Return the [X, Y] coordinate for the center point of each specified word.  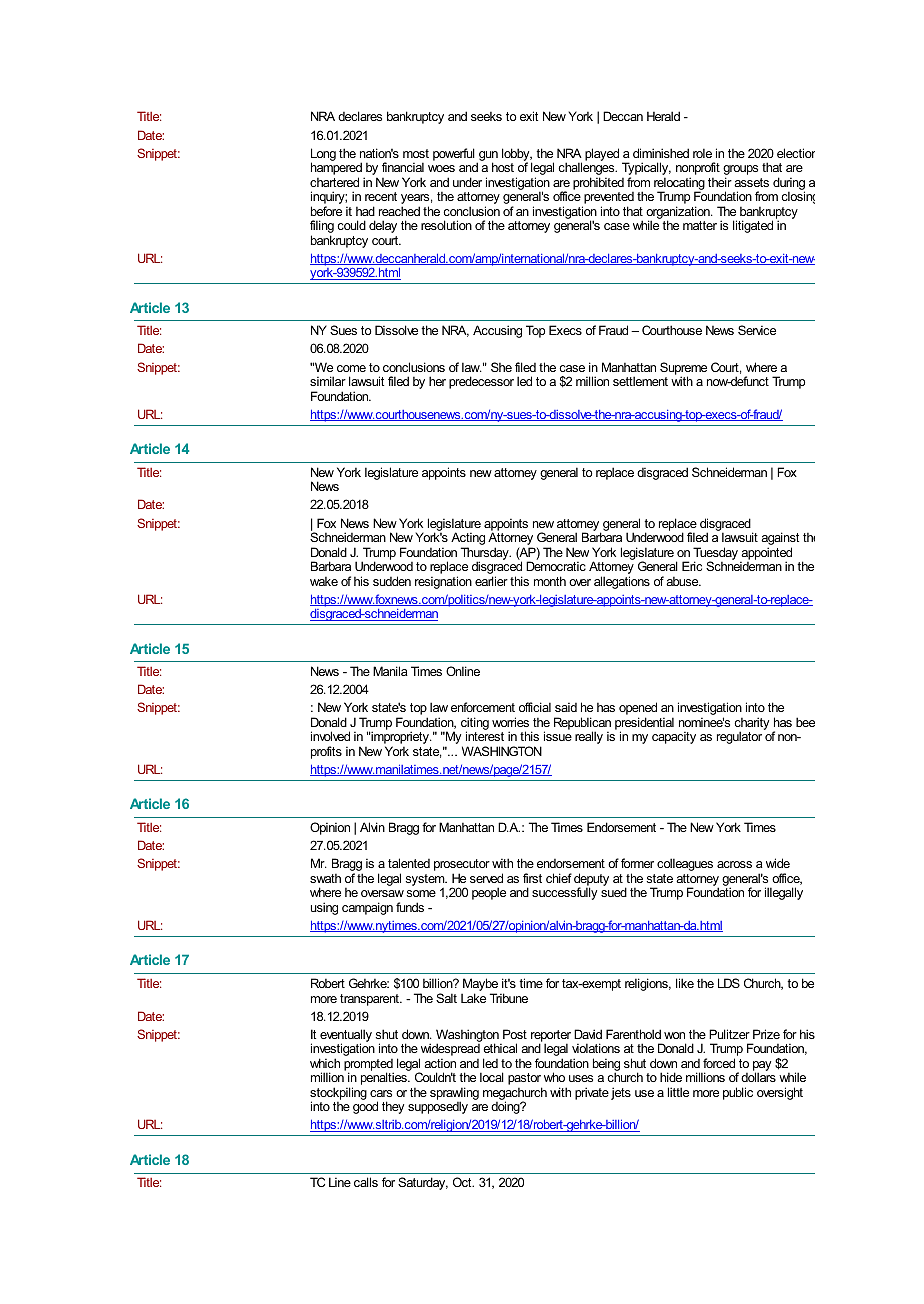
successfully [564, 893]
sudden [392, 581]
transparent [370, 1000]
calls [366, 1182]
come [351, 368]
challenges [587, 170]
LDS [729, 983]
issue [558, 736]
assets [751, 182]
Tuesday [715, 554]
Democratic [556, 566]
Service [757, 330]
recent [381, 196]
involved [330, 736]
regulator [739, 737]
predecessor [481, 382]
